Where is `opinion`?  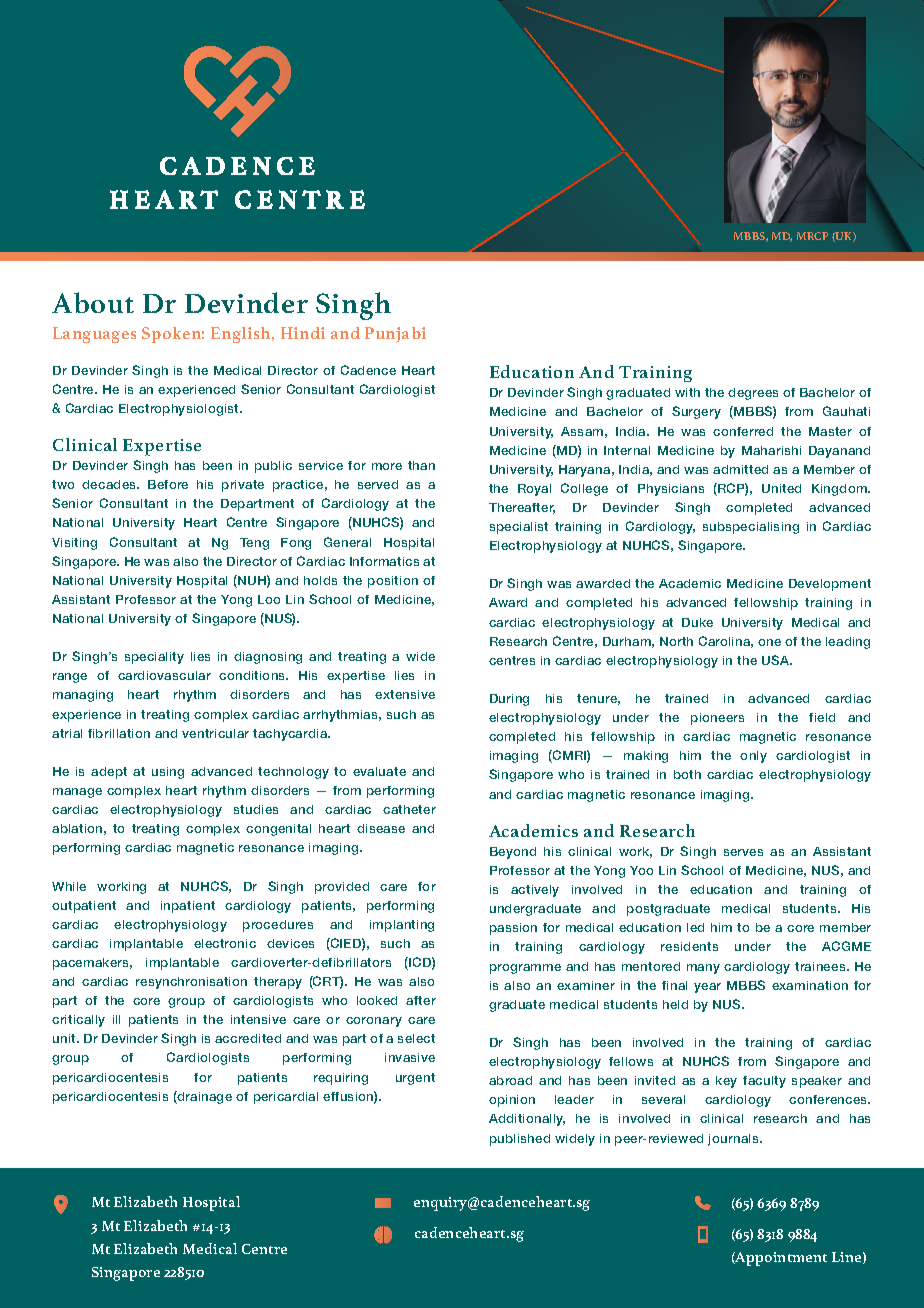 opinion is located at coordinates (512, 1101).
